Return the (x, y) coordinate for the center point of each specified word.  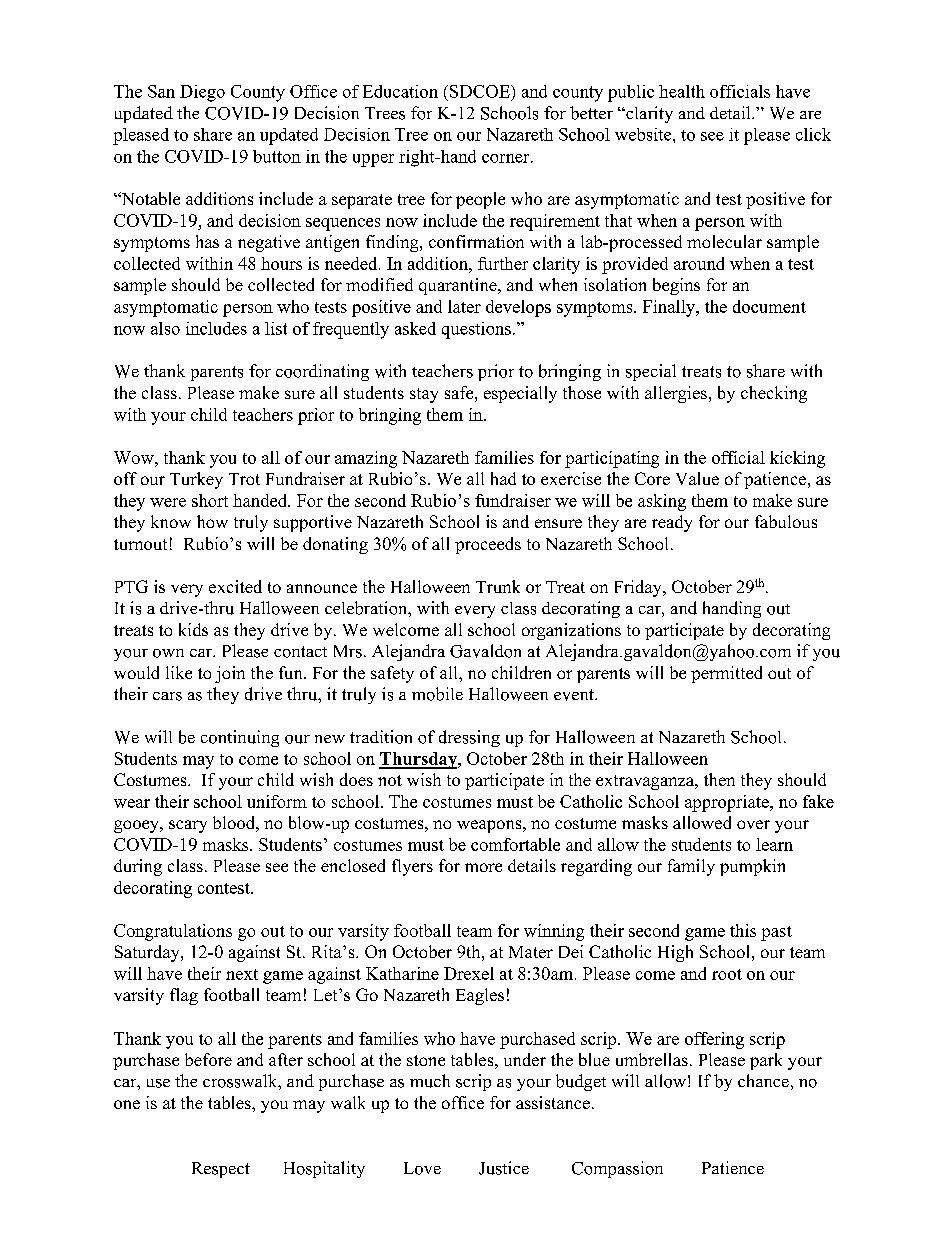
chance (763, 1080)
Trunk (498, 586)
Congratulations (173, 932)
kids (193, 629)
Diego (202, 93)
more (483, 867)
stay (424, 395)
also (165, 328)
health (682, 91)
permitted (726, 674)
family (691, 867)
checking (774, 394)
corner (507, 158)
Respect (221, 1170)
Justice (504, 1168)
